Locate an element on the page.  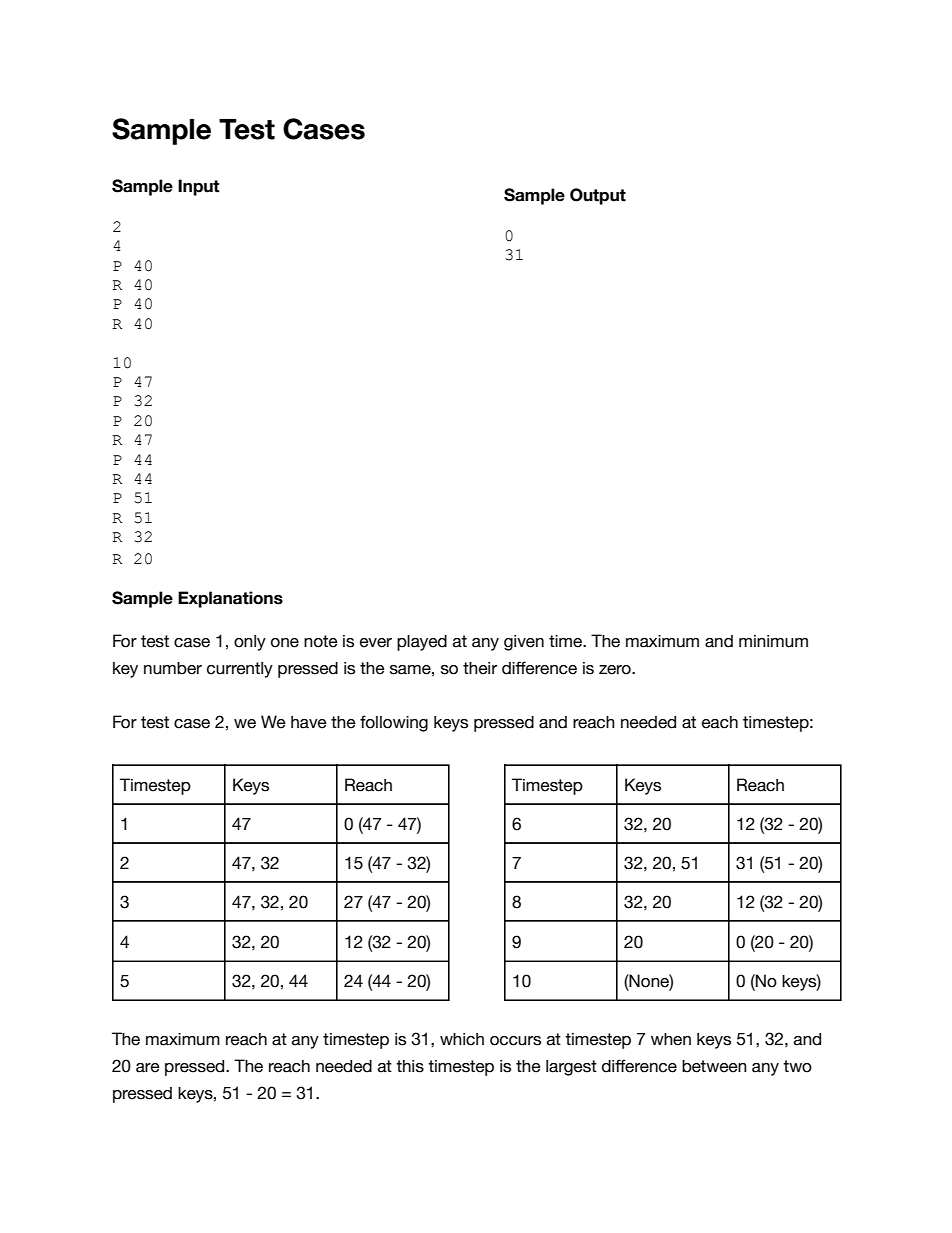
are is located at coordinates (148, 1068).
